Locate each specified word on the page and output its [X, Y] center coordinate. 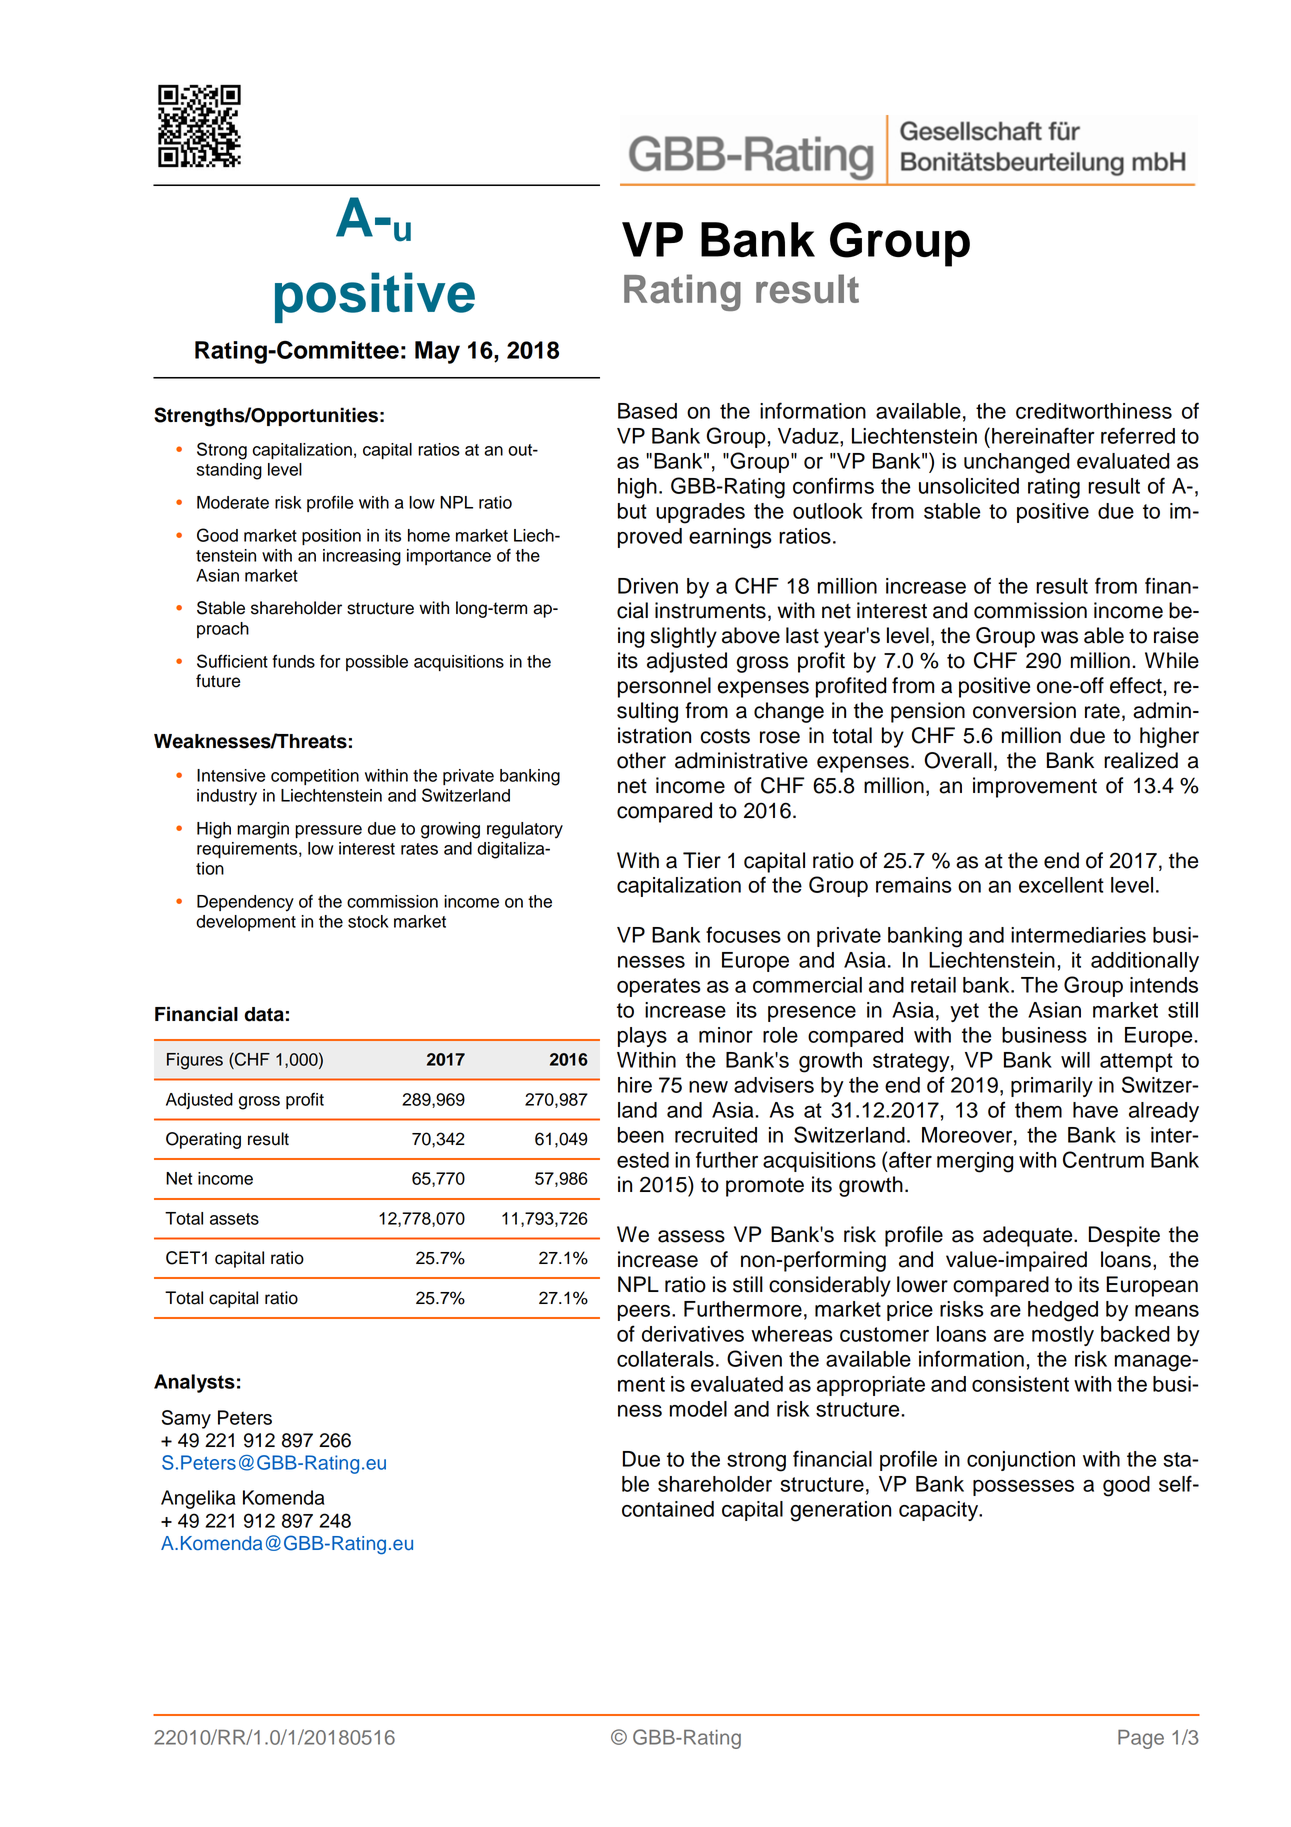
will [1075, 1060]
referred [1138, 435]
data [264, 1014]
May [437, 352]
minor [726, 1035]
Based [647, 411]
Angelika [198, 1499]
